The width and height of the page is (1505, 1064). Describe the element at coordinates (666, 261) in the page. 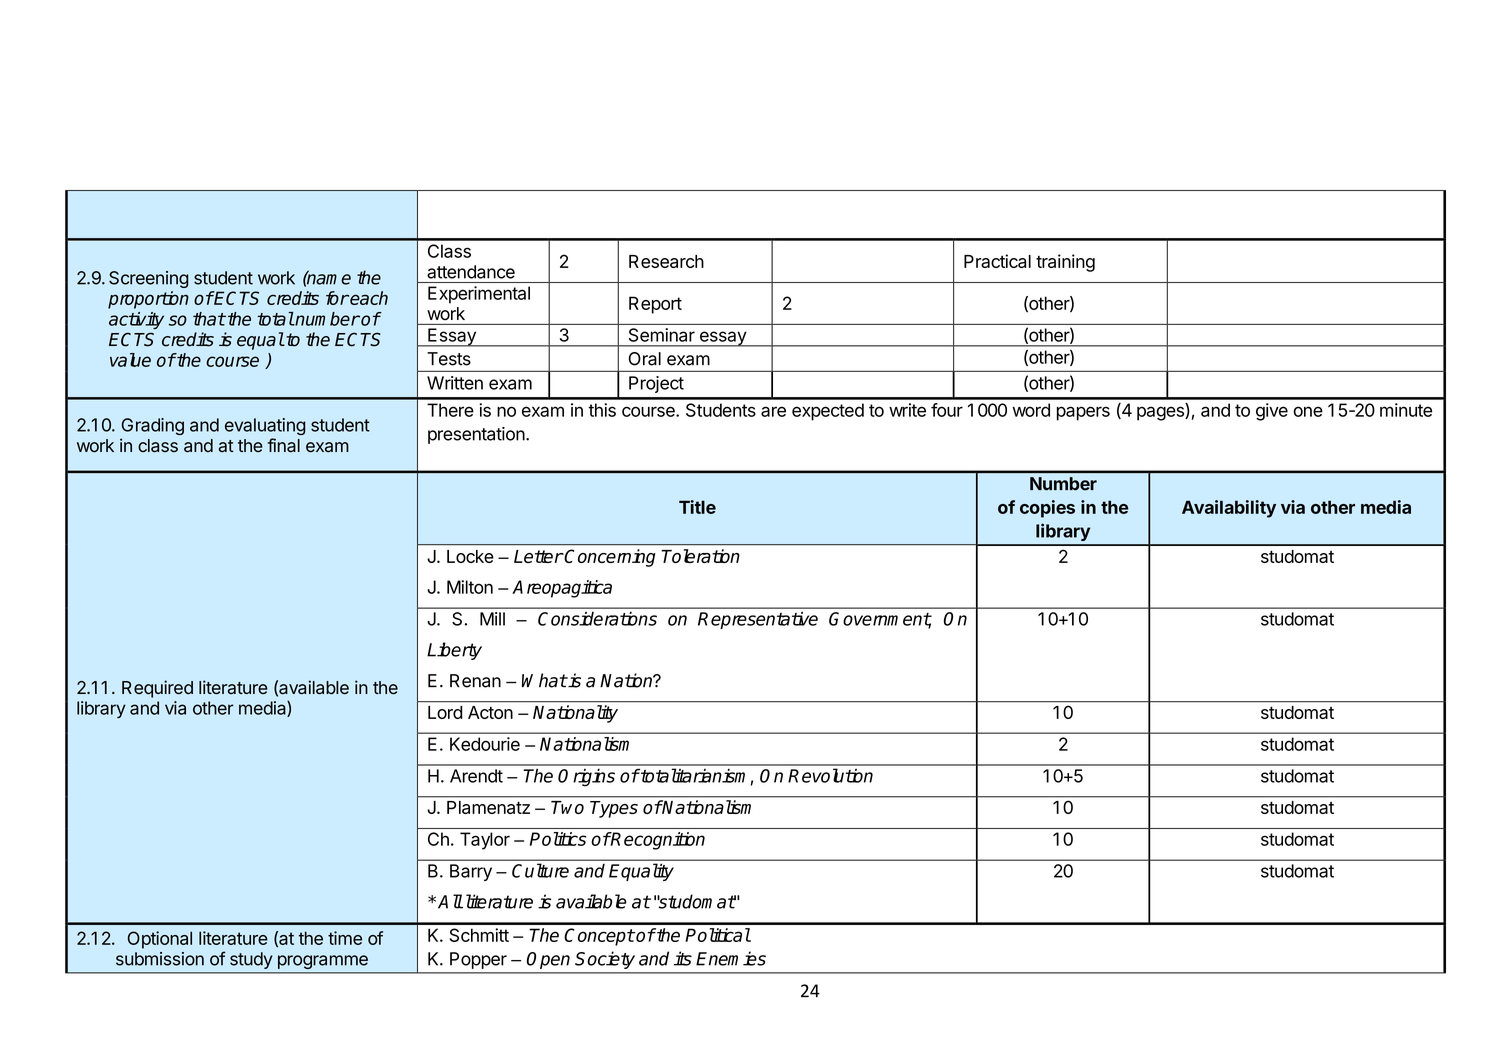

I see `Research` at that location.
